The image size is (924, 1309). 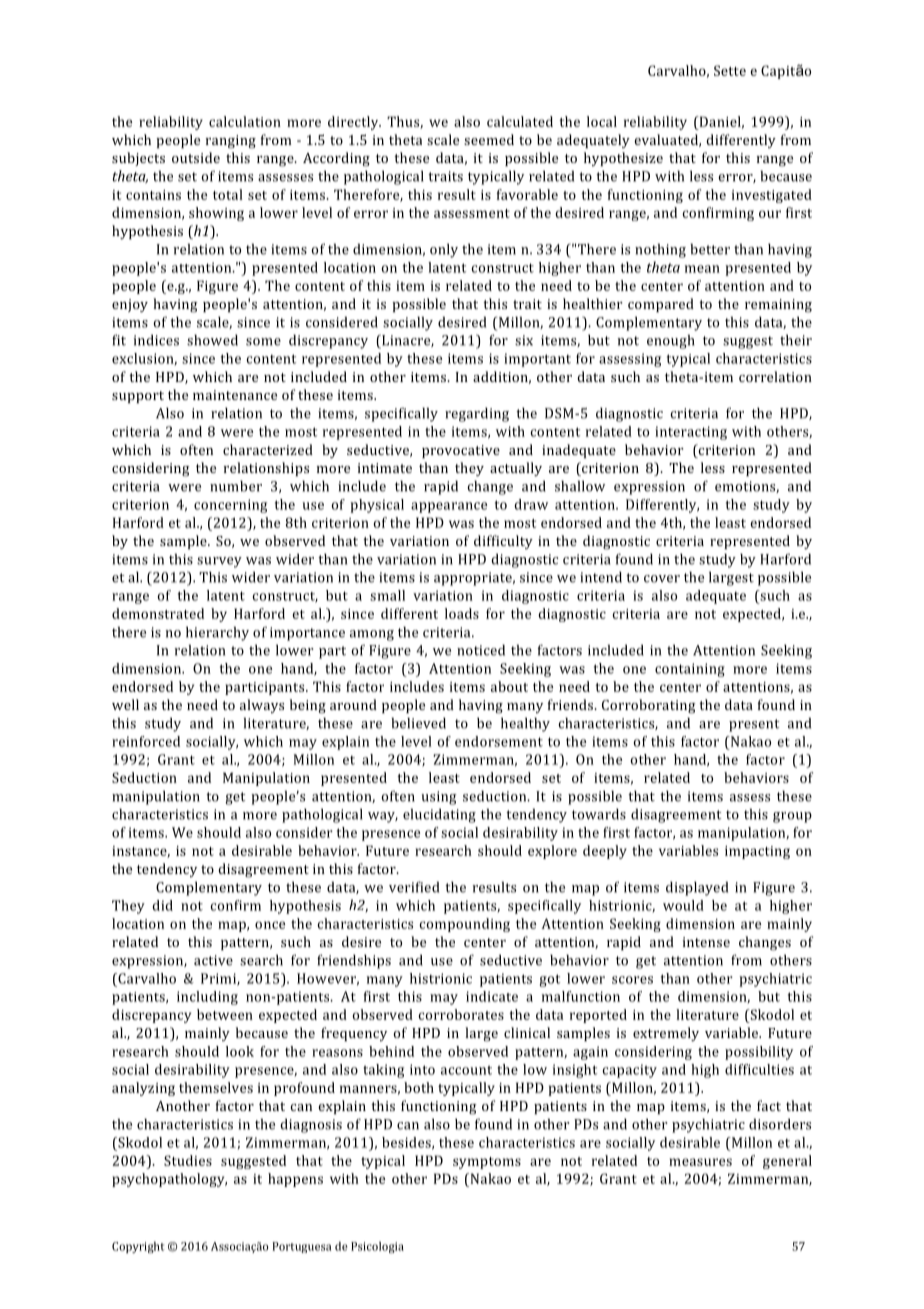 What do you see at coordinates (461, 1014) in the page?
I see `corroborates` at bounding box center [461, 1014].
